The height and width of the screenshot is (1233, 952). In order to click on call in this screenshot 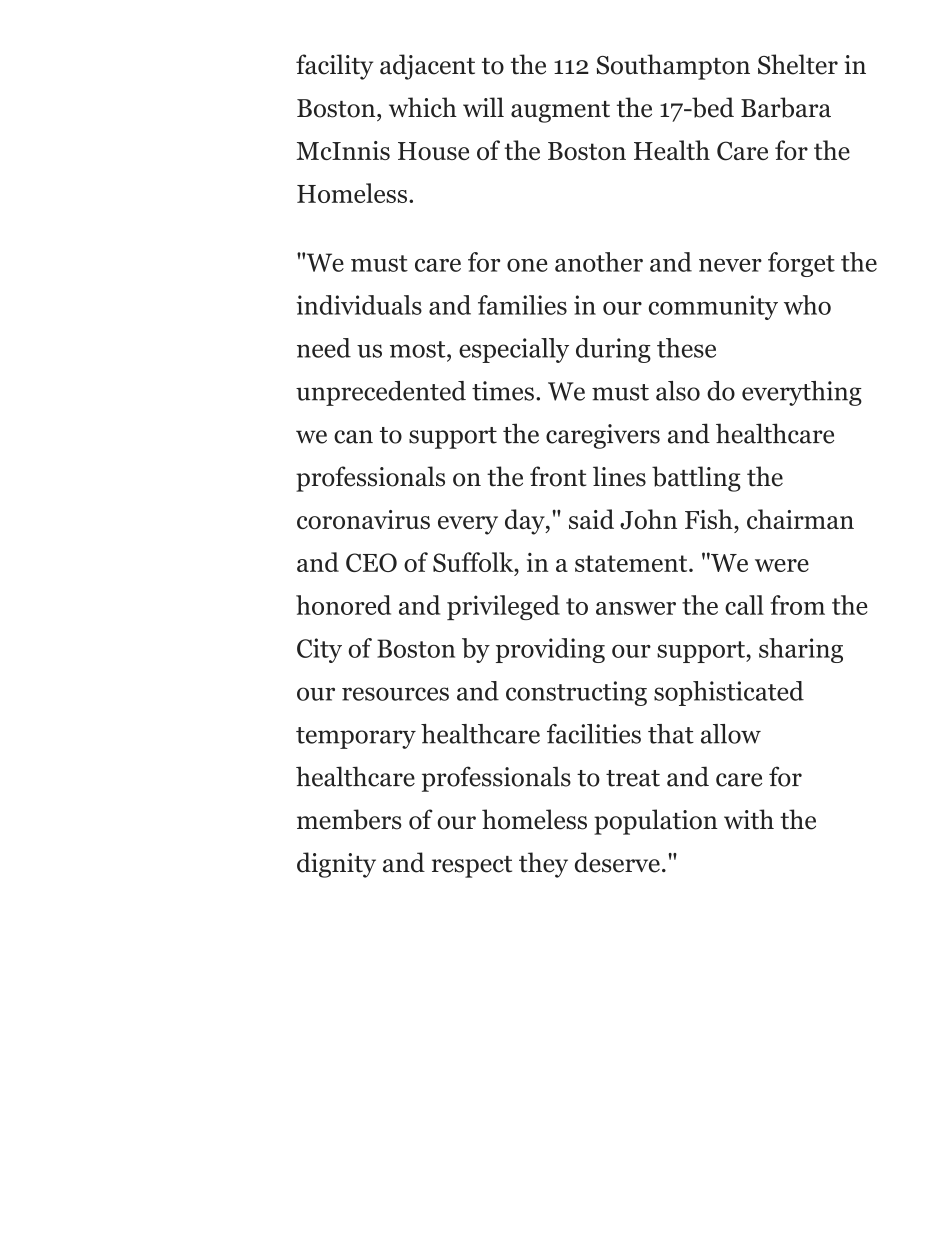, I will do `click(744, 605)`.
